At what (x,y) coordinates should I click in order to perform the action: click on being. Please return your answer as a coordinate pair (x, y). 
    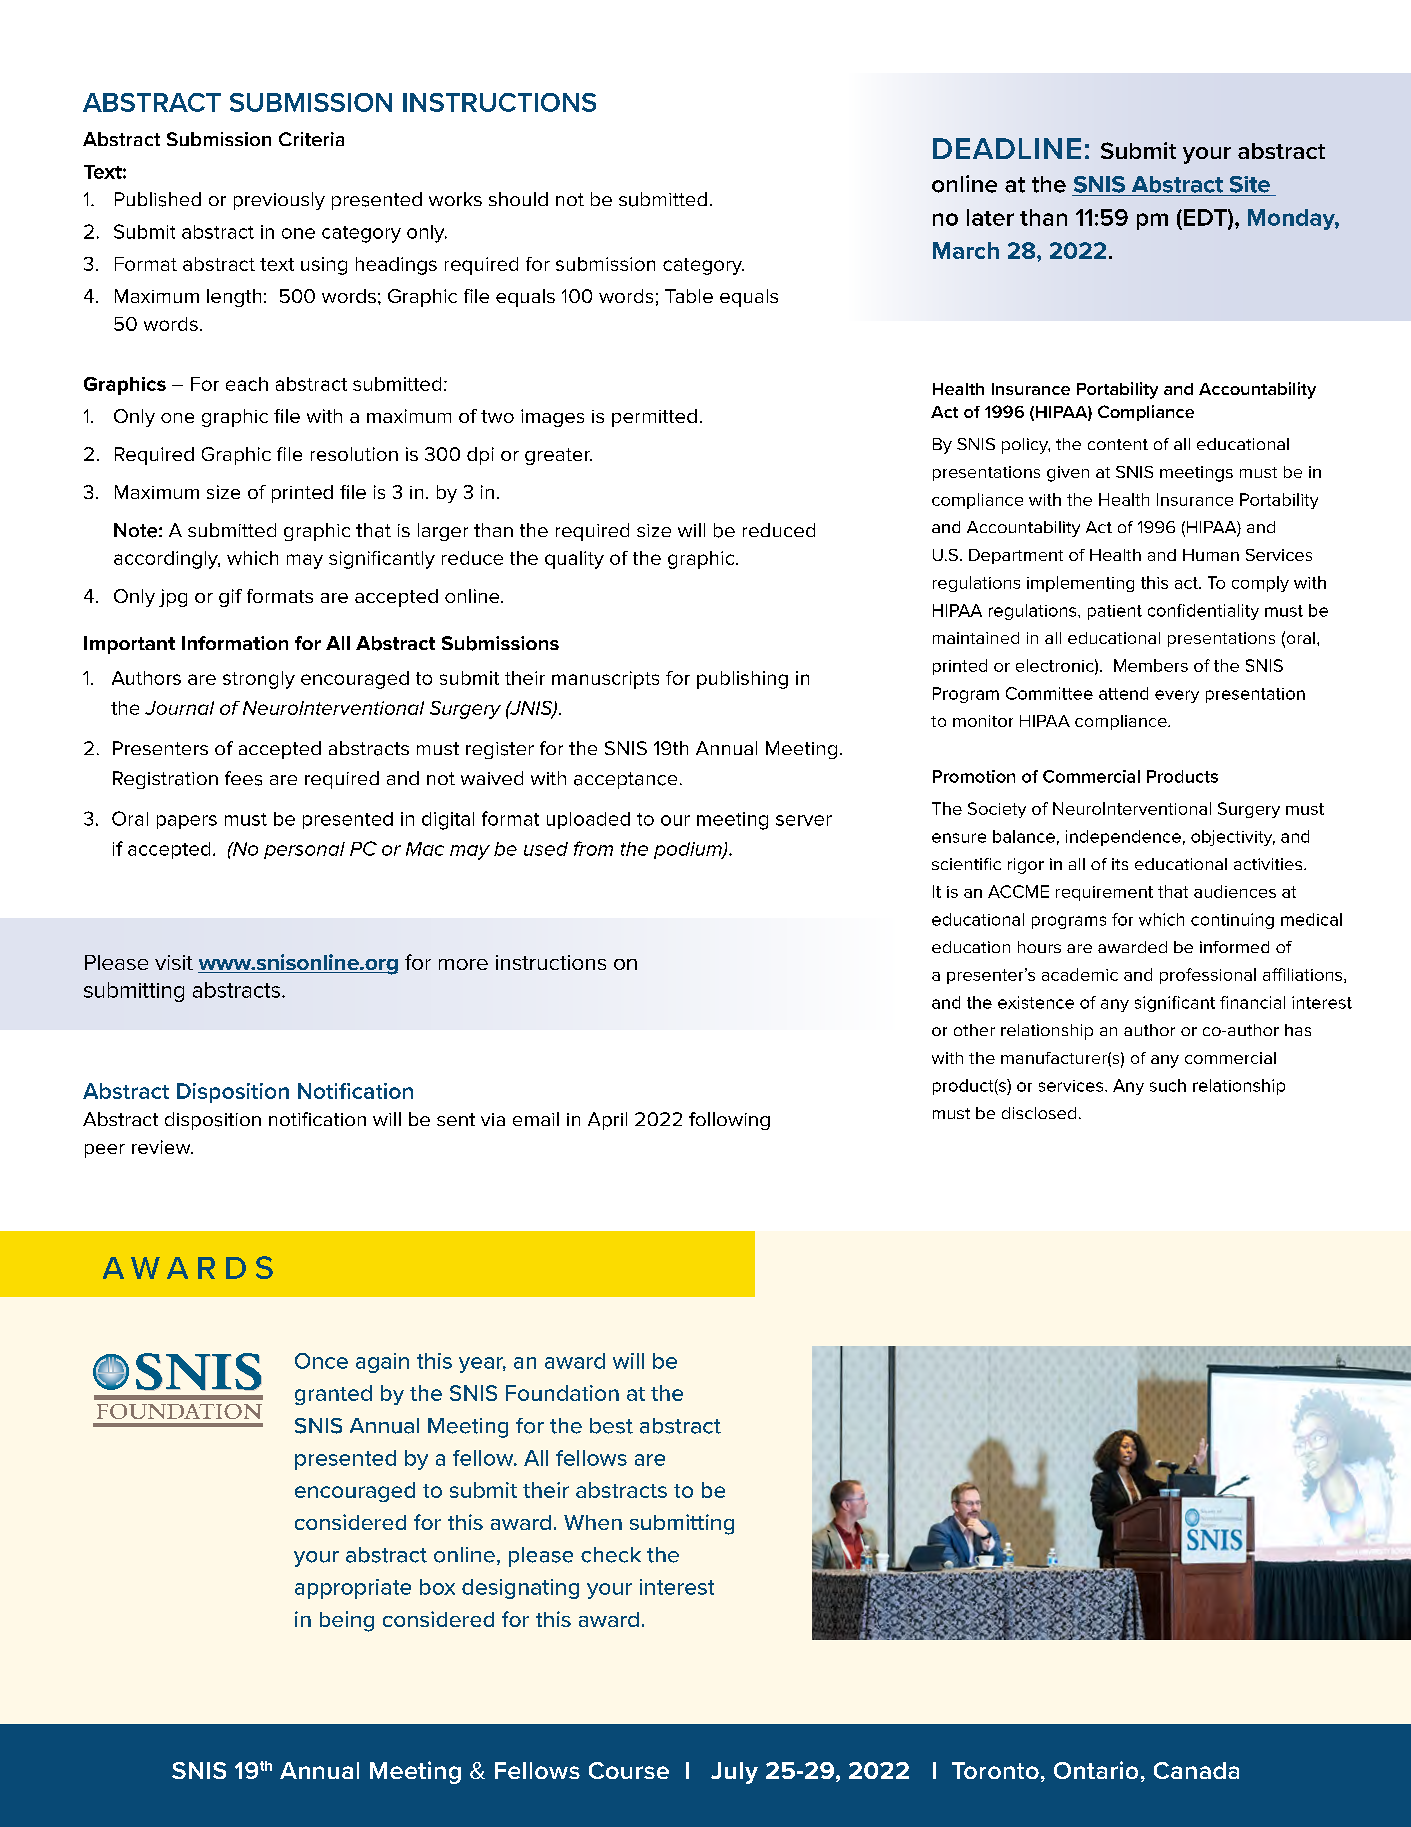
    Looking at the image, I should click on (347, 1621).
